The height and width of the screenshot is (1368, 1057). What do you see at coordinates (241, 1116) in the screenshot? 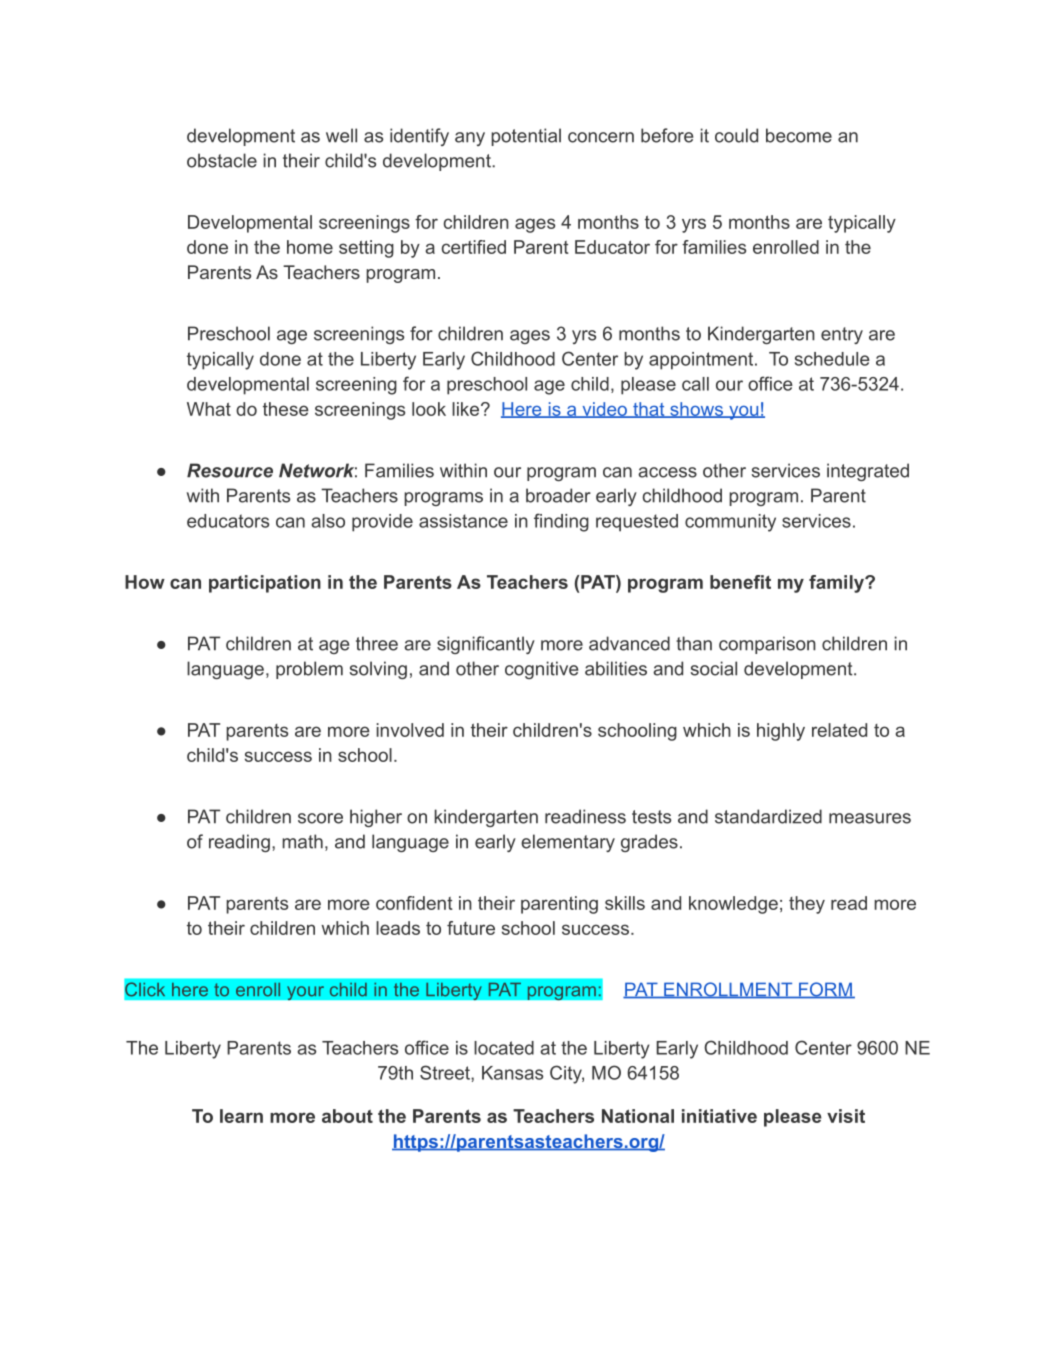
I see `learn` at bounding box center [241, 1116].
